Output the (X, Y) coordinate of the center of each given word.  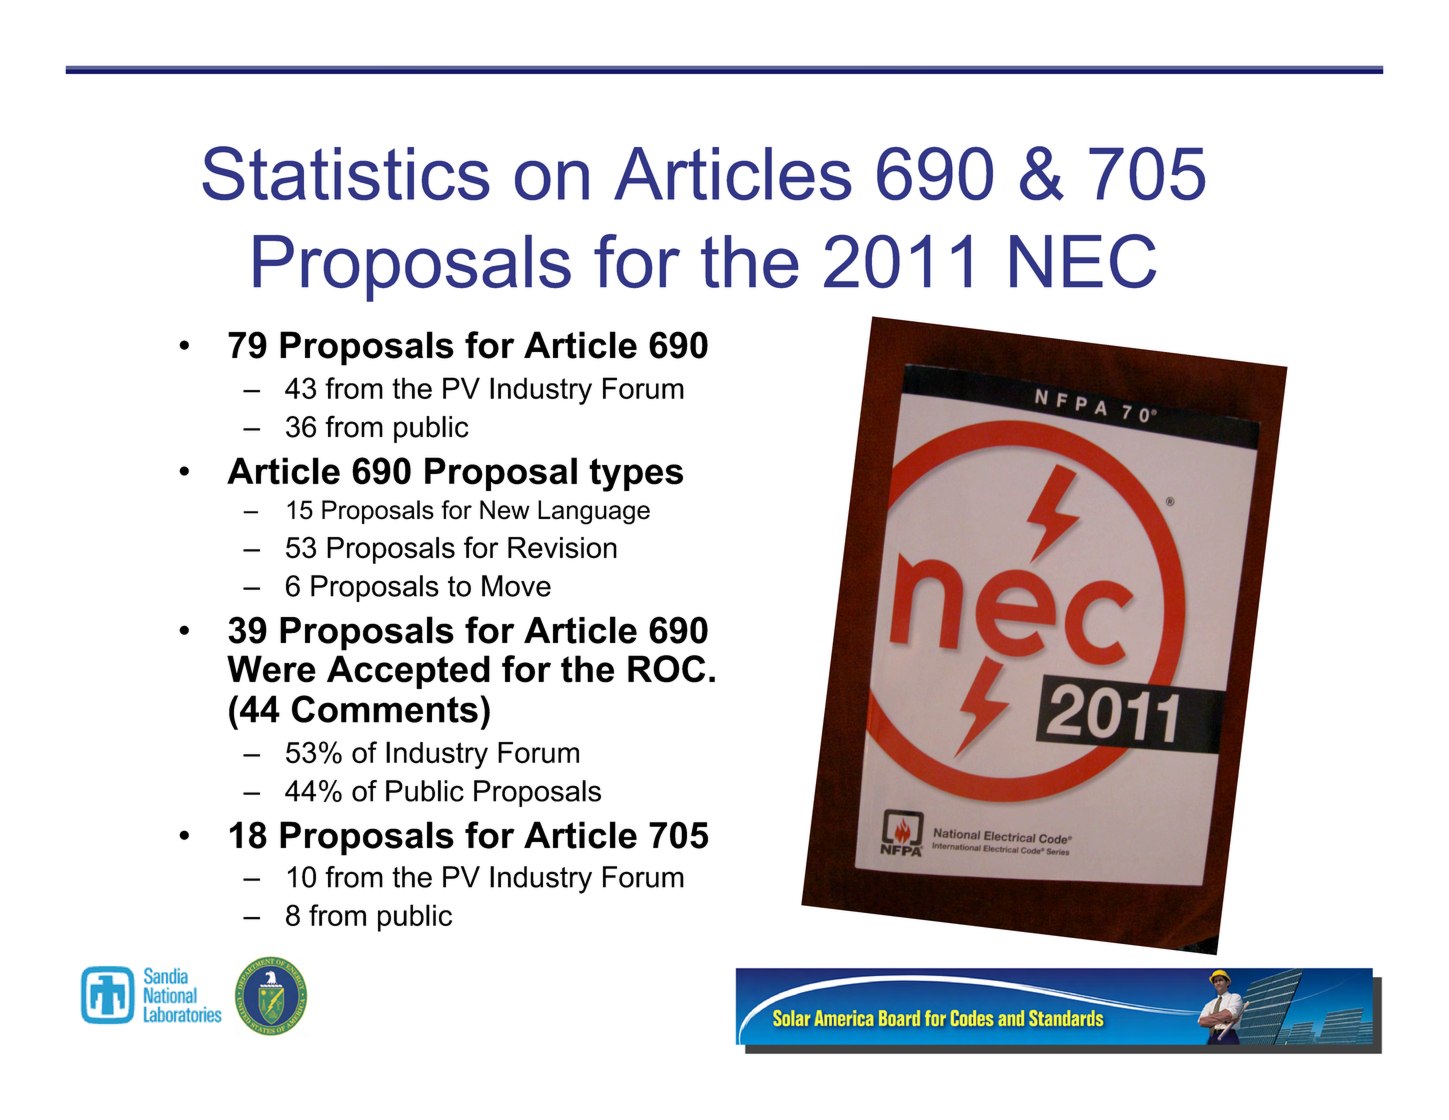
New (505, 510)
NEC (1083, 261)
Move (516, 586)
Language (594, 512)
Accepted (408, 672)
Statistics (345, 173)
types (636, 475)
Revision (562, 548)
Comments (385, 709)
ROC (666, 669)
